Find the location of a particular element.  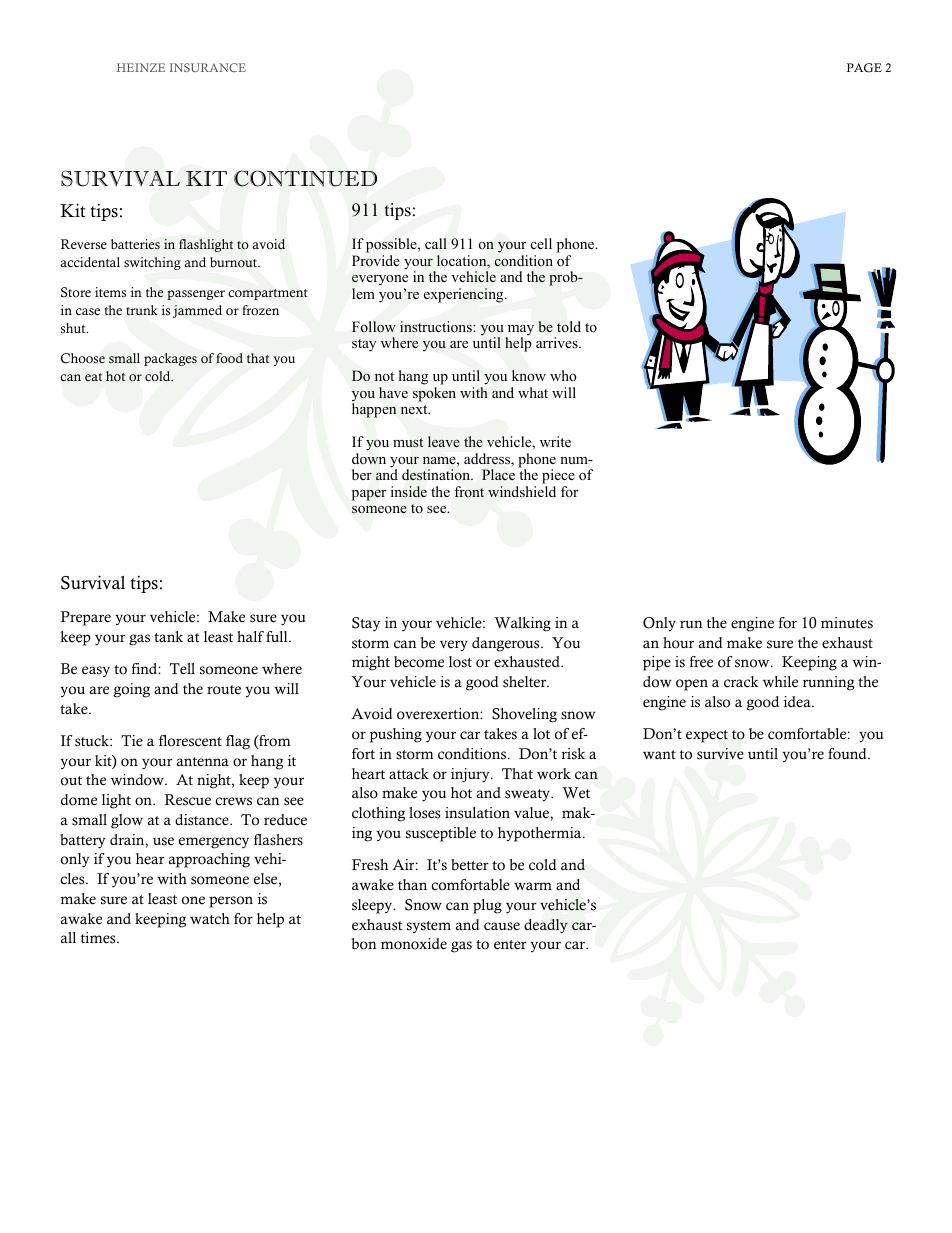

PAGE is located at coordinates (864, 68).
